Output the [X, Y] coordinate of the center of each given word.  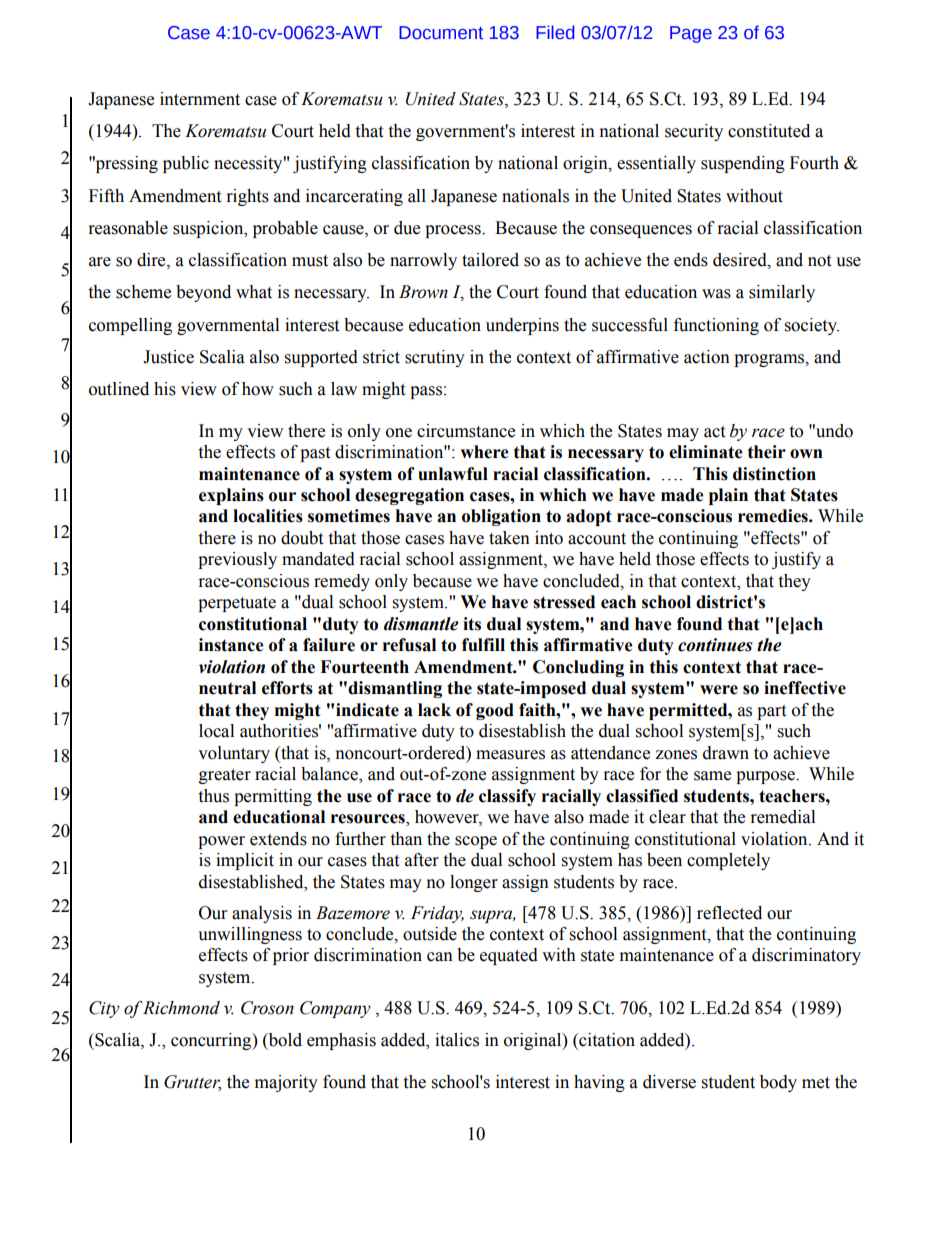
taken [509, 538]
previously [237, 560]
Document [441, 33]
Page [691, 34]
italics [457, 1040]
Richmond [181, 1008]
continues [715, 645]
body [778, 1083]
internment [200, 99]
